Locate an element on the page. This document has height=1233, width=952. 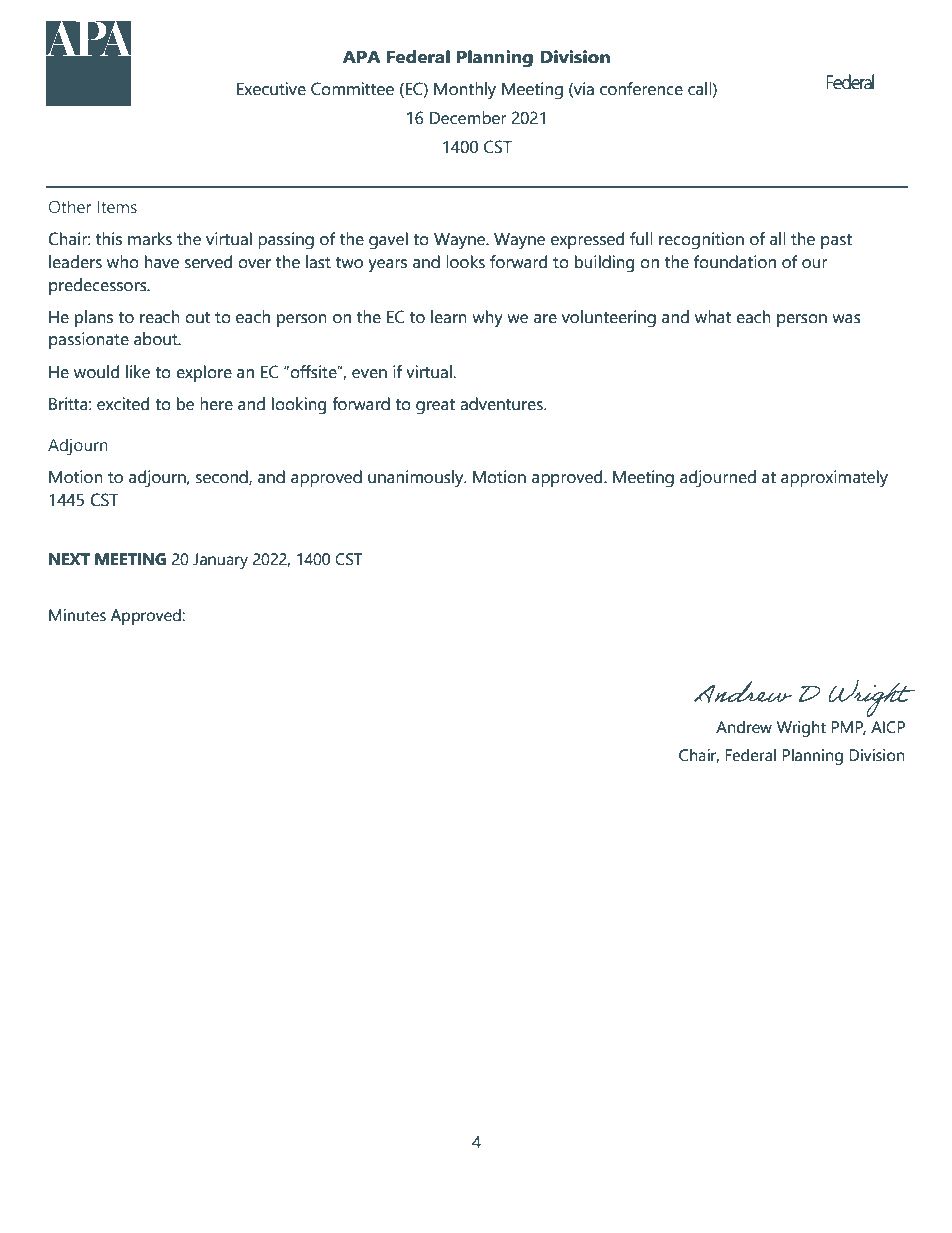
approximately is located at coordinates (834, 479).
